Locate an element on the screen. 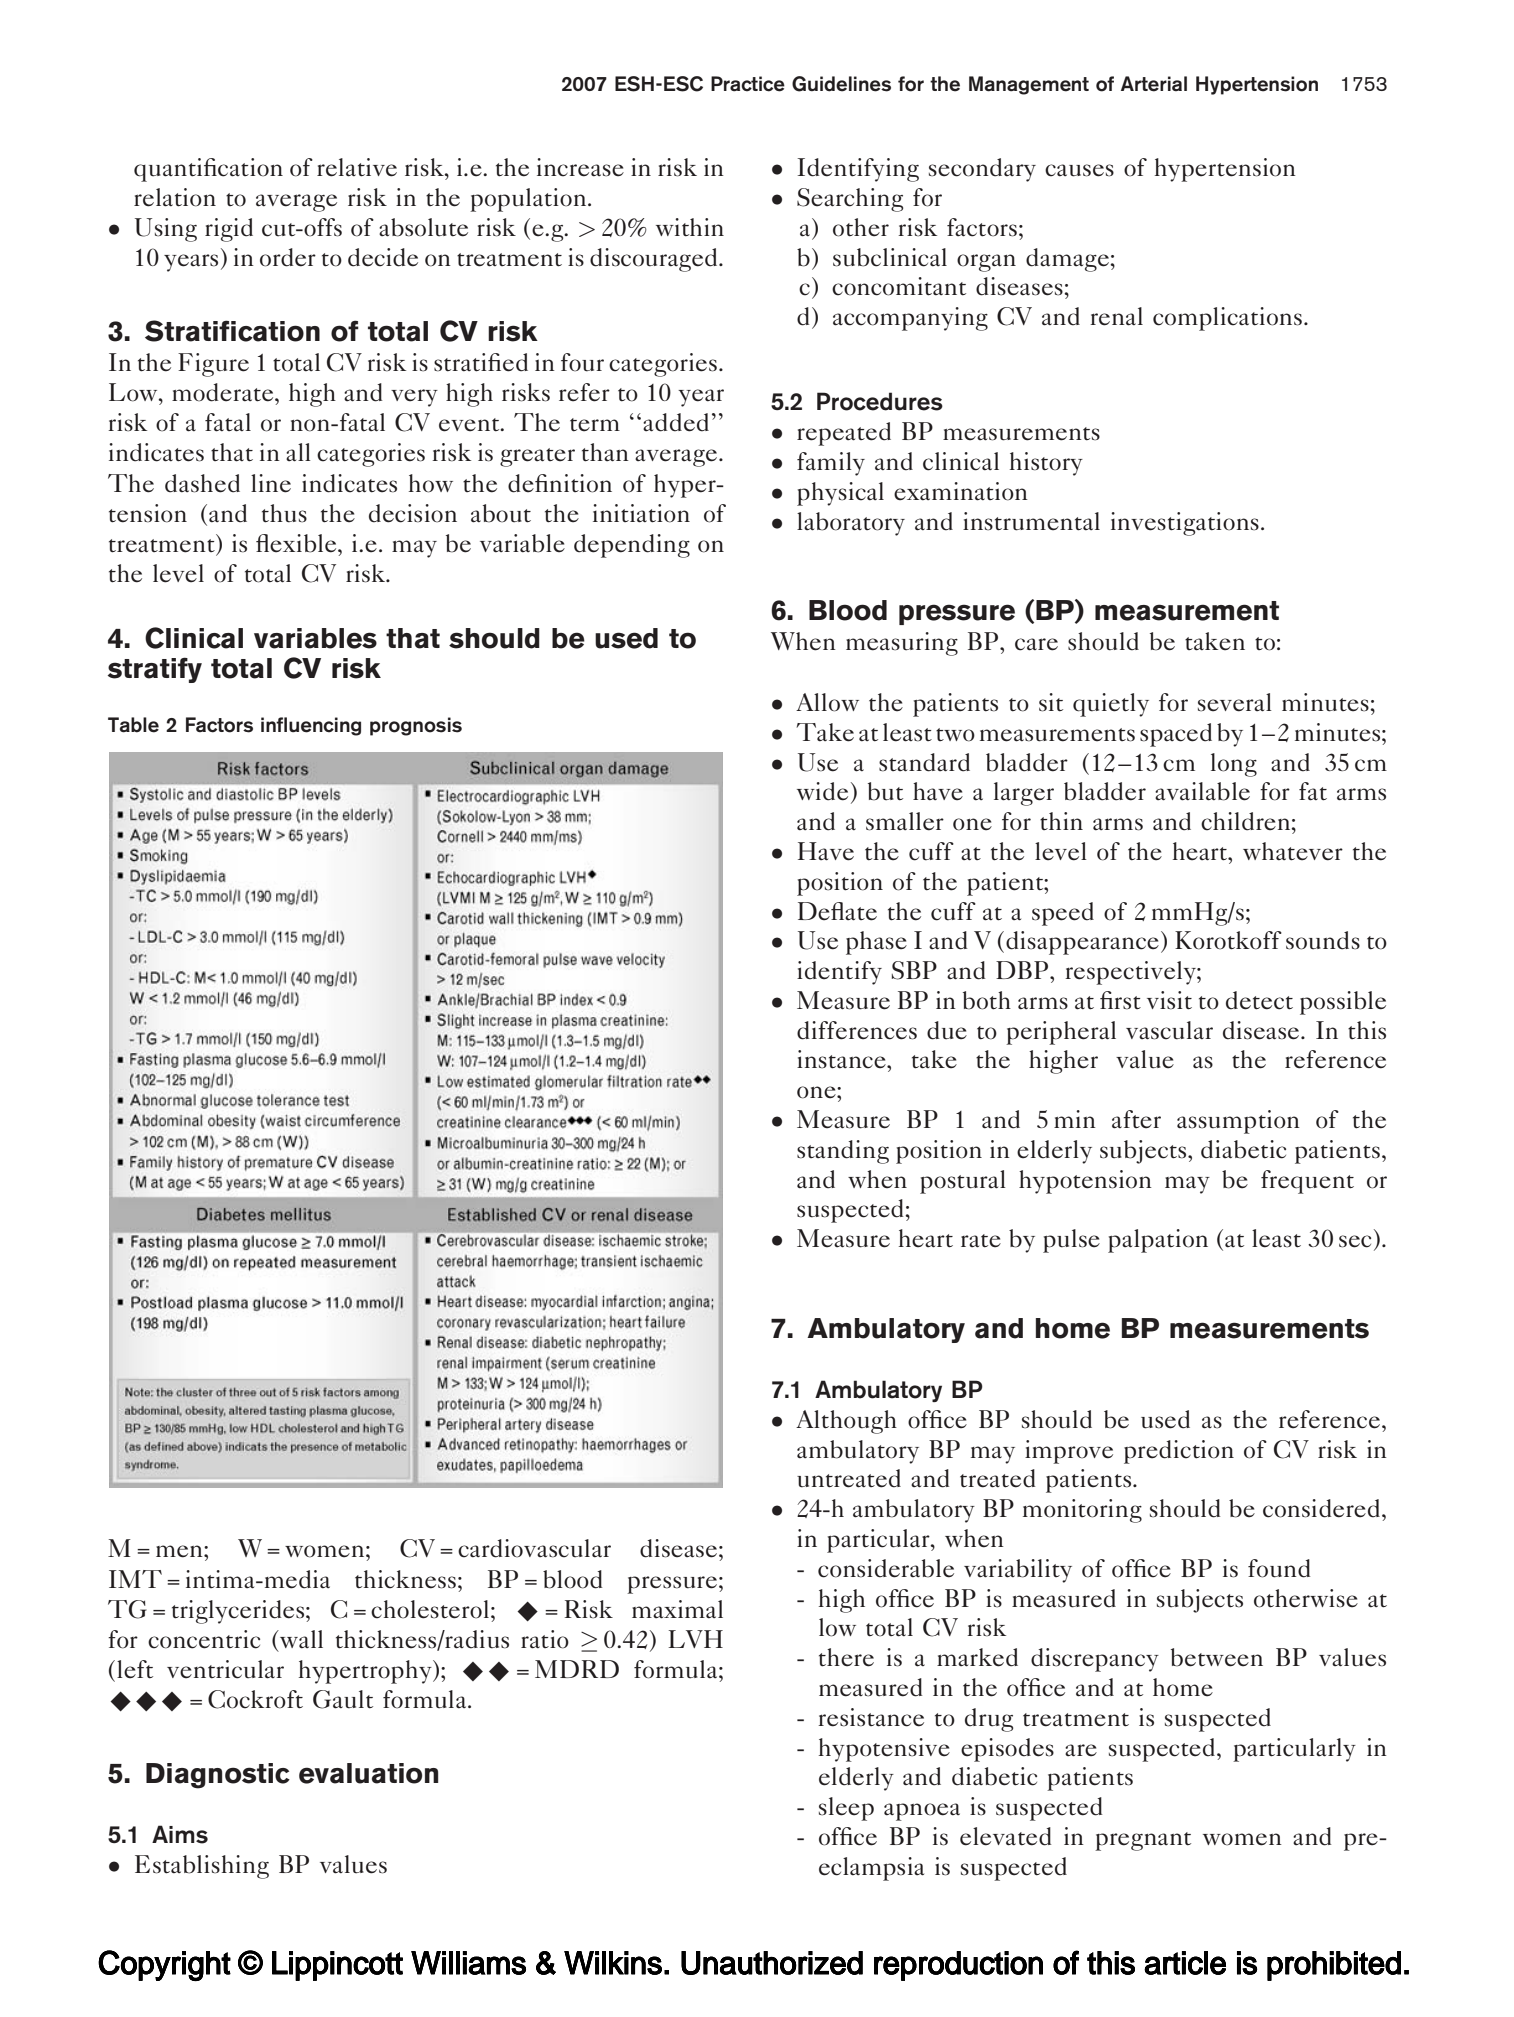 The height and width of the screenshot is (2017, 1514). Practice is located at coordinates (748, 84).
